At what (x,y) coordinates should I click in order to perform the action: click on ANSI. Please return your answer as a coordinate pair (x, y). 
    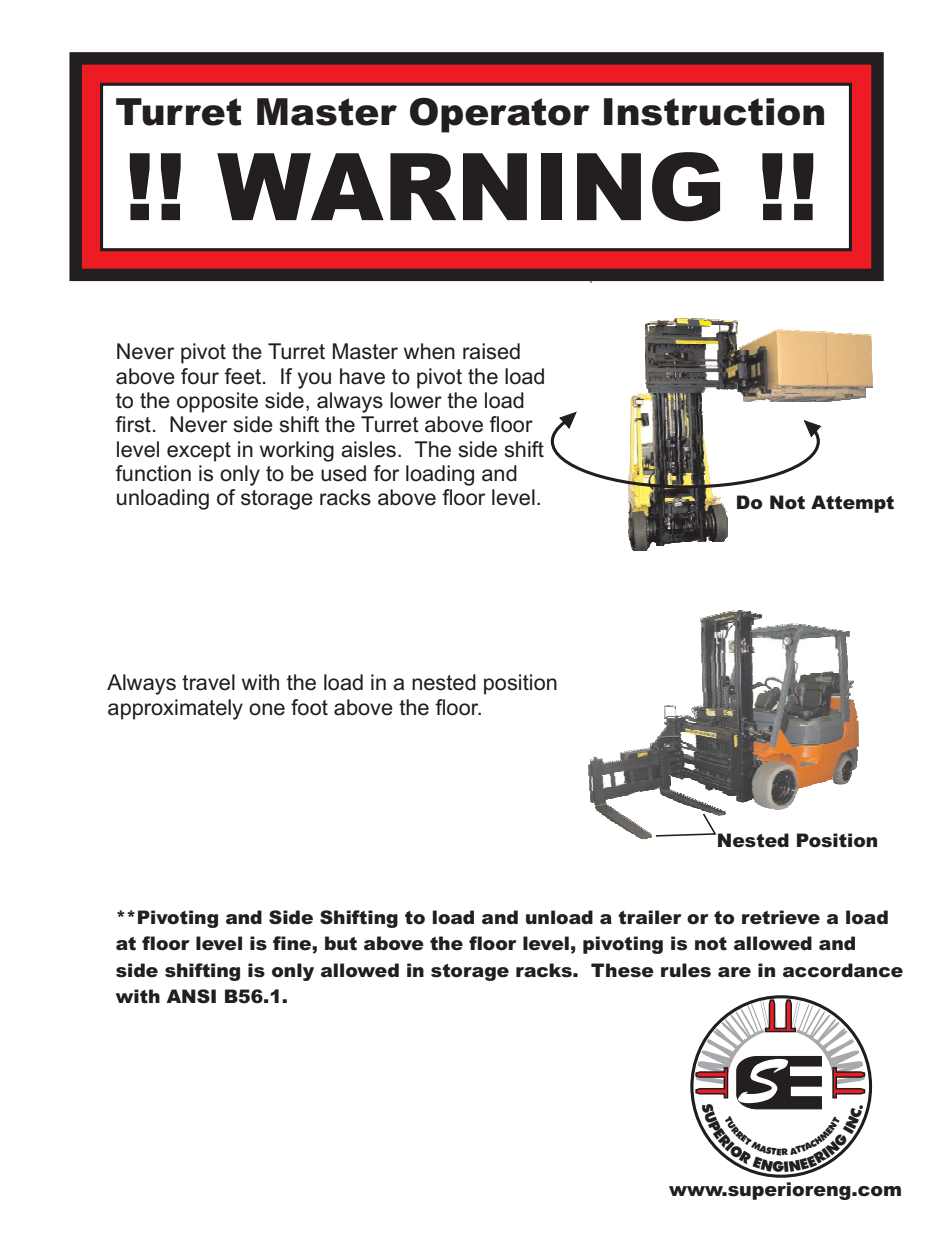
    Looking at the image, I should click on (191, 996).
